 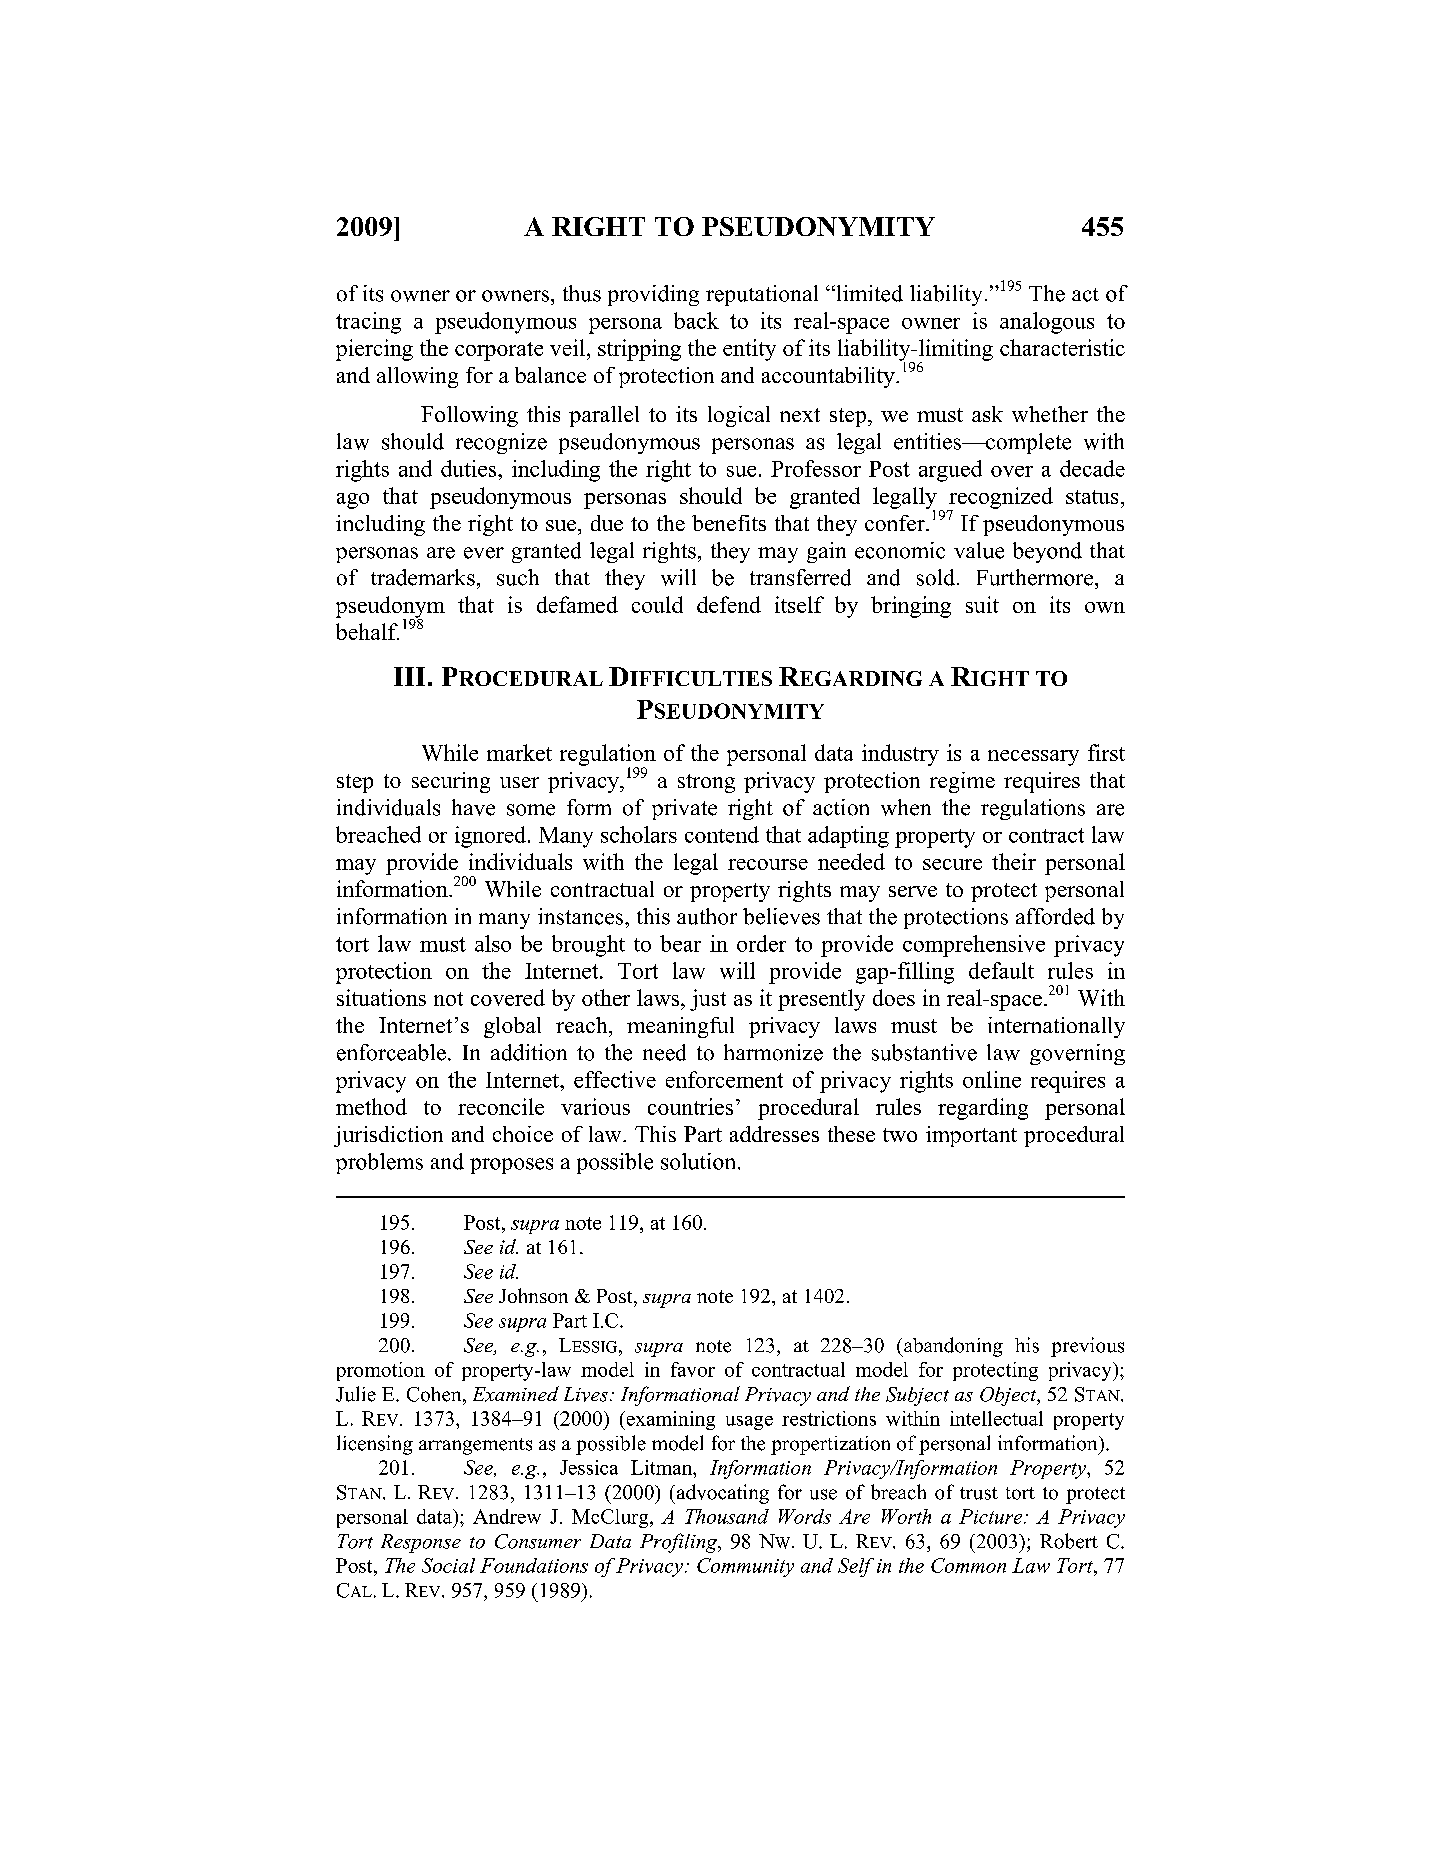 I want to click on contend, so click(x=722, y=834).
